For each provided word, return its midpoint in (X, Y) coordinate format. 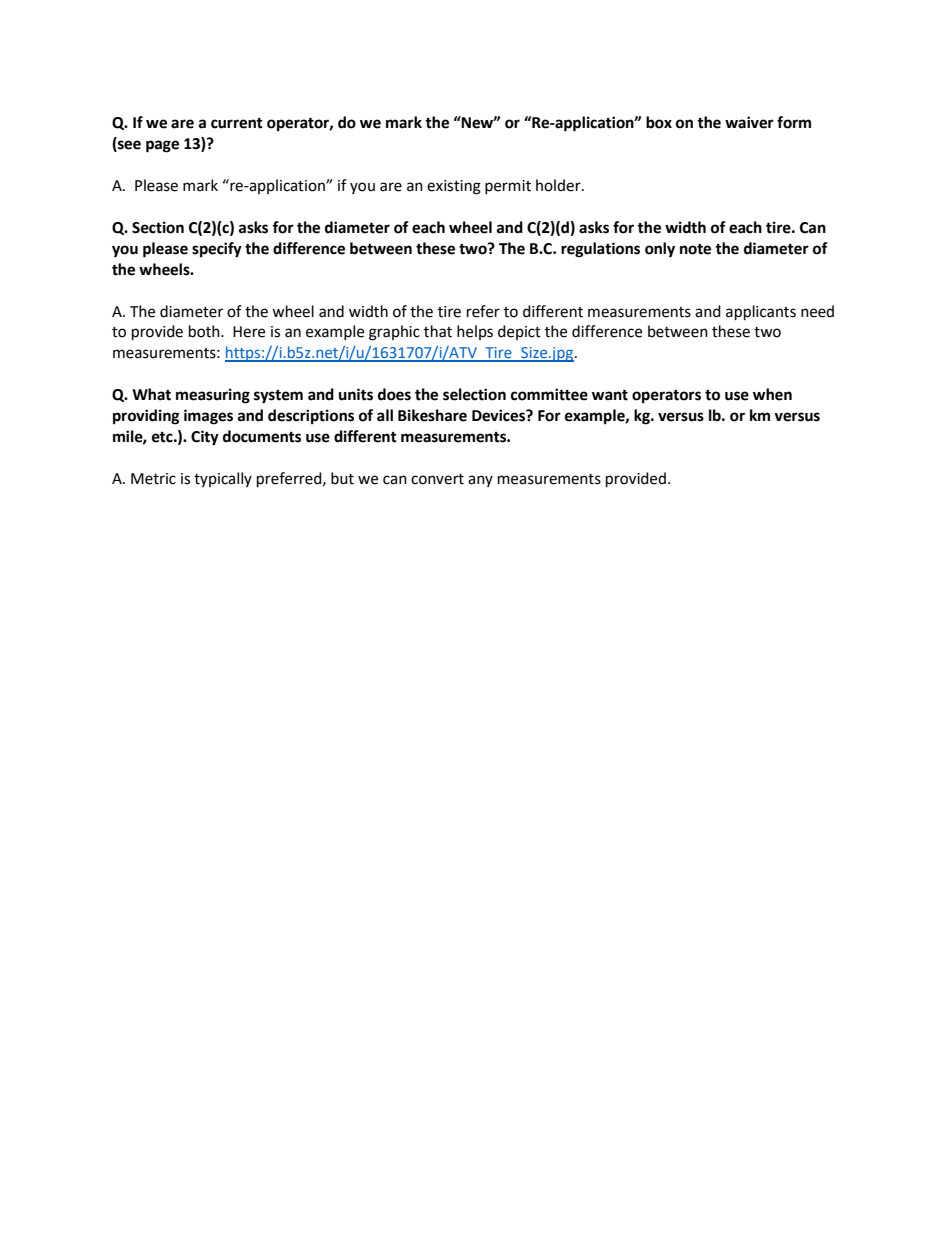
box (659, 122)
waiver (749, 122)
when (772, 394)
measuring (213, 396)
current (237, 123)
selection (474, 394)
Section (158, 227)
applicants (761, 313)
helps (475, 332)
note (695, 249)
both (205, 331)
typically (223, 479)
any (480, 481)
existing (454, 187)
